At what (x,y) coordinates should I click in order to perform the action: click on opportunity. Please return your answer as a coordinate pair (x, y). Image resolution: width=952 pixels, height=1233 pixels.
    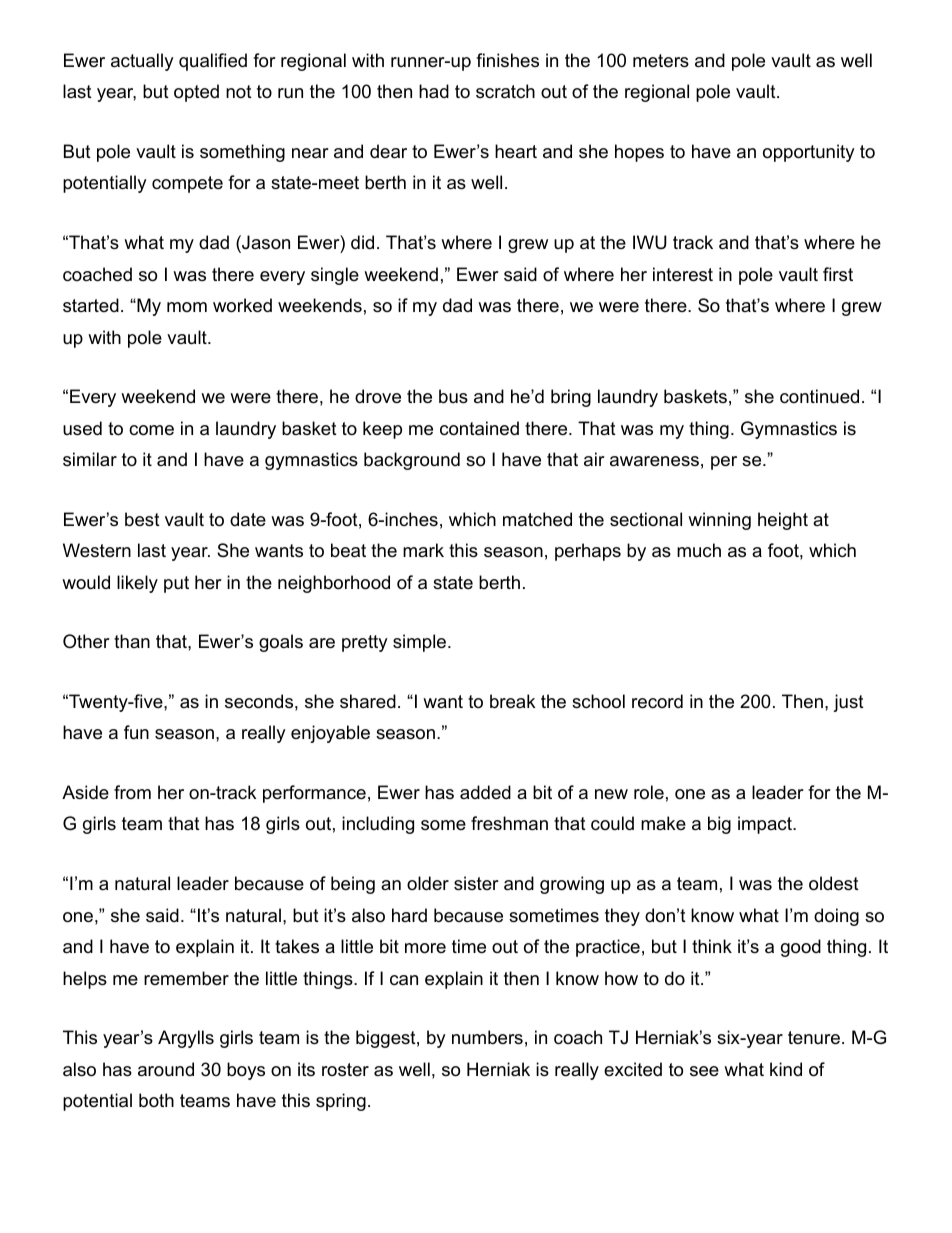
    Looking at the image, I should click on (809, 153).
